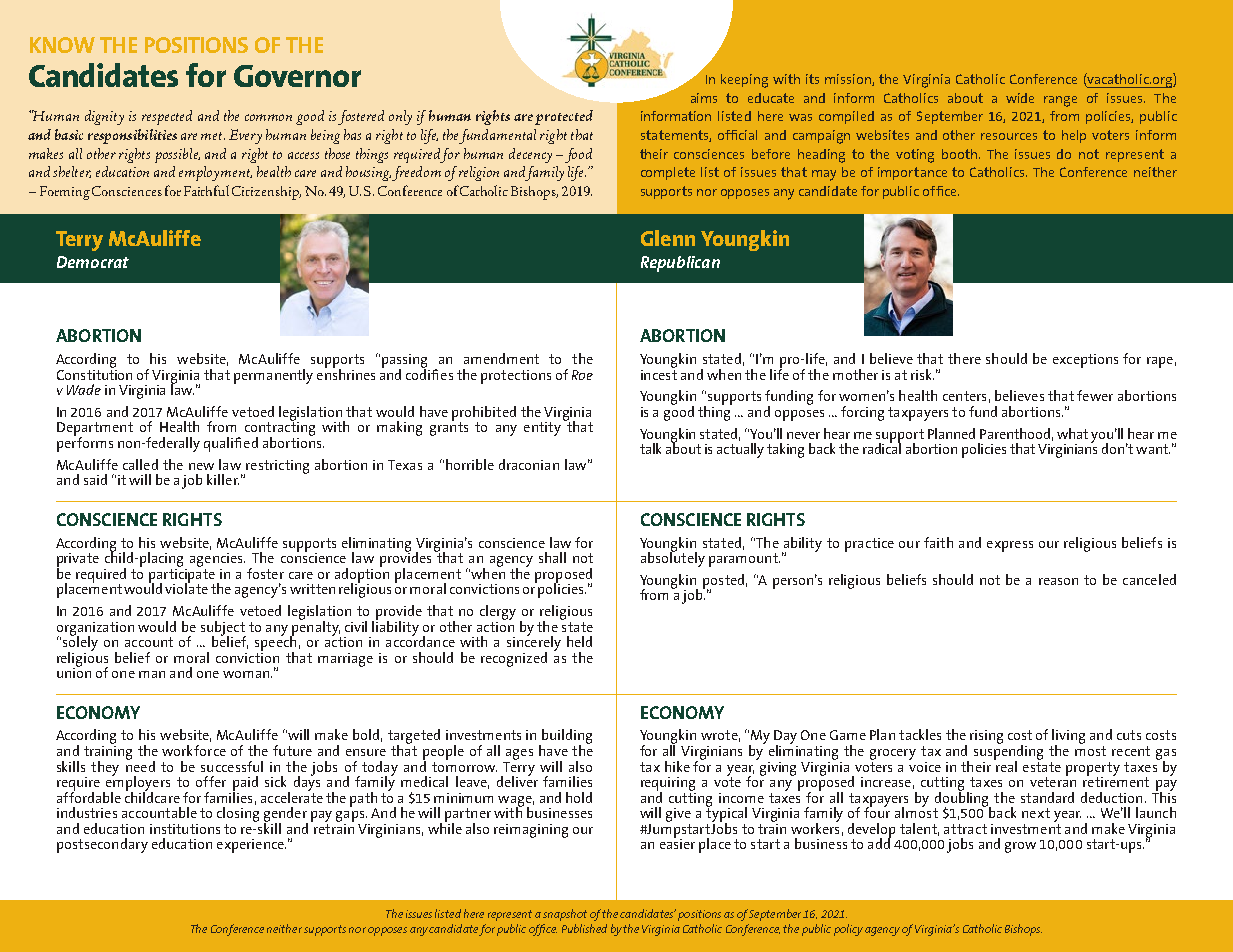 The image size is (1233, 952). Describe the element at coordinates (223, 479) in the screenshot. I see `killer` at that location.
